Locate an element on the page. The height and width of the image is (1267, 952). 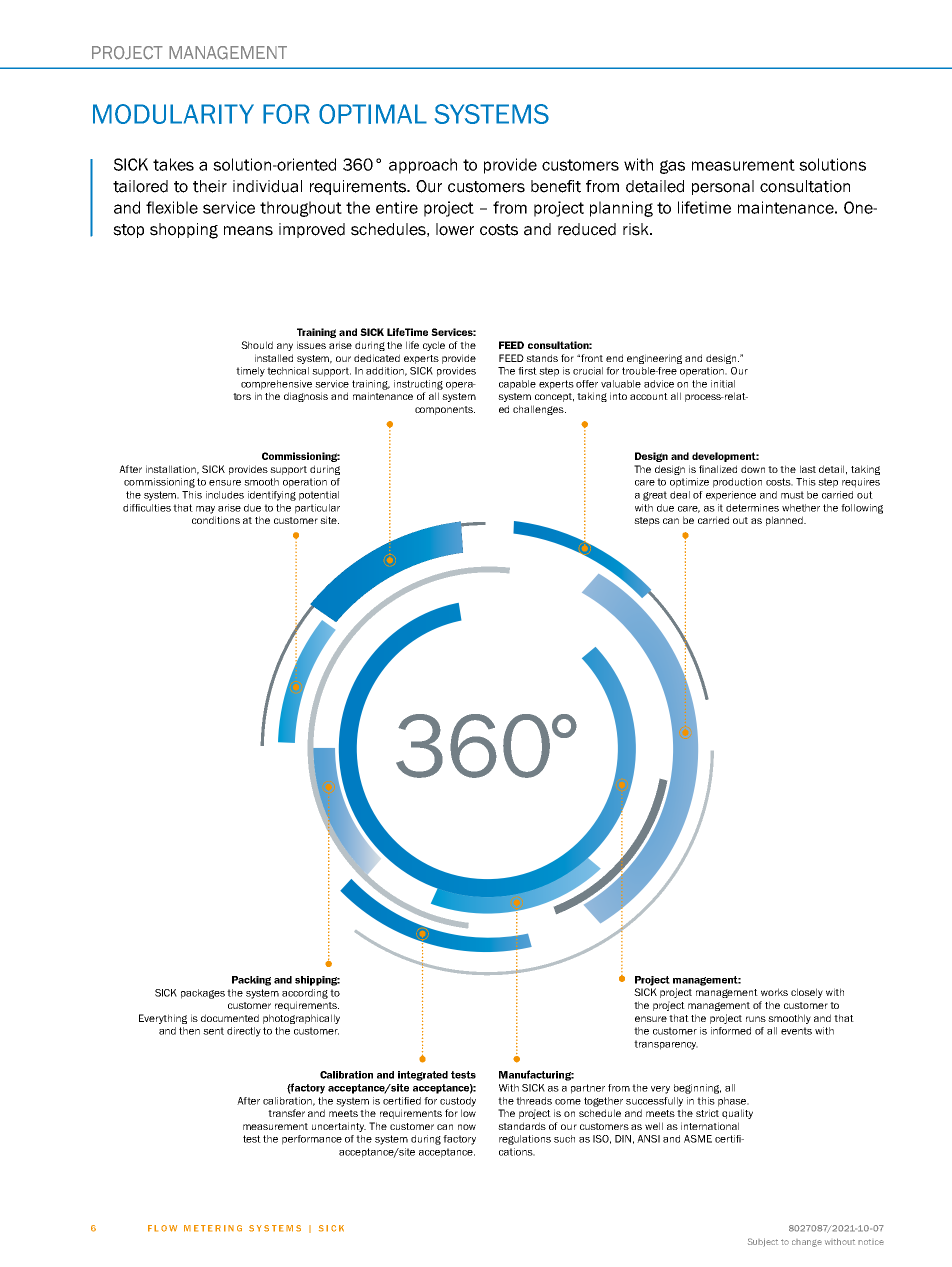
benefit is located at coordinates (556, 186).
